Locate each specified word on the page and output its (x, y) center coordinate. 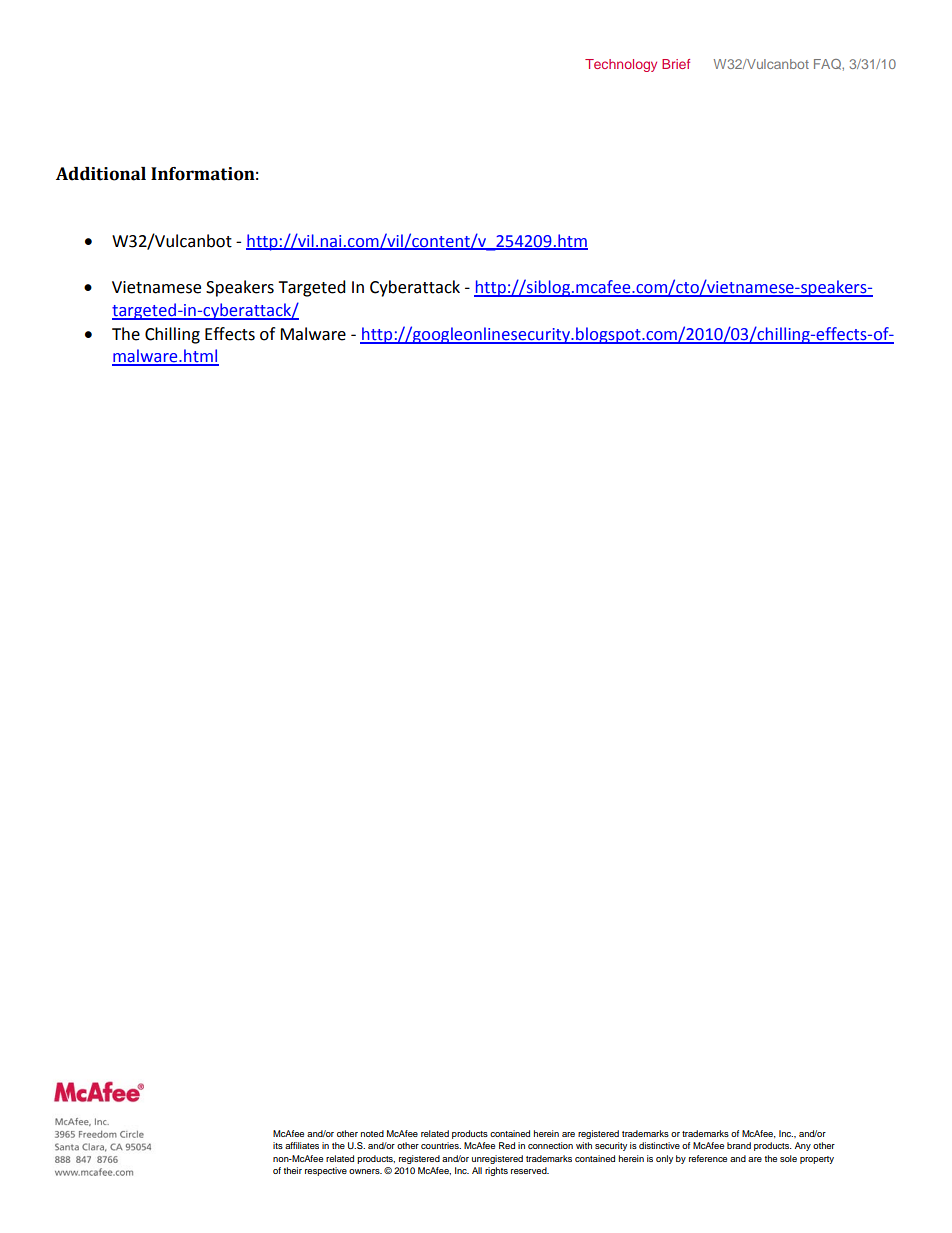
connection (550, 1145)
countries (441, 1145)
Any (803, 1146)
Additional (101, 174)
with (584, 1145)
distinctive (659, 1145)
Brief (676, 64)
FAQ (828, 64)
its (278, 1145)
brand (739, 1145)
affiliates (302, 1145)
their (292, 1170)
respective (326, 1171)
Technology (621, 65)
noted (372, 1133)
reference (708, 1158)
